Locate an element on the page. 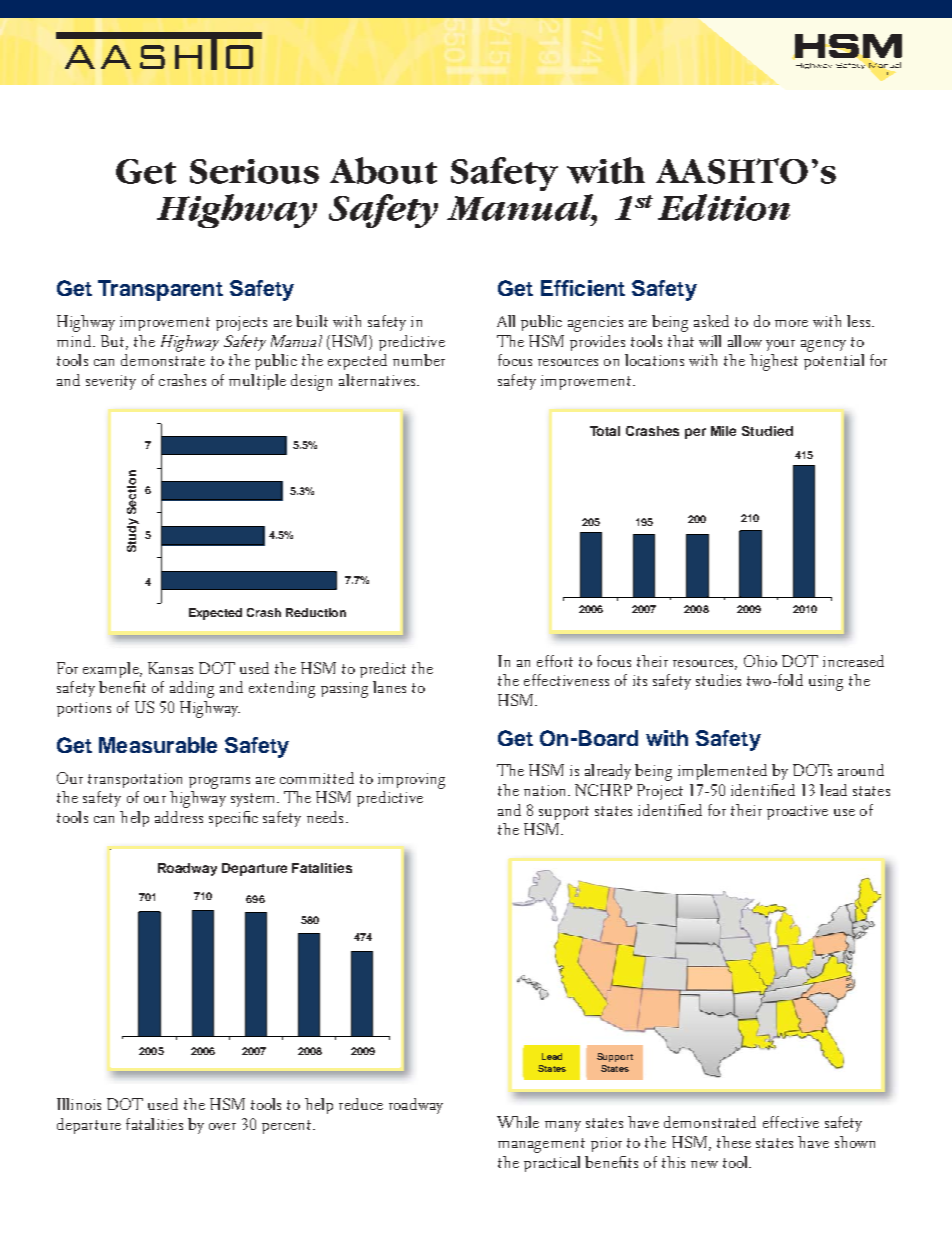  About is located at coordinates (383, 170).
